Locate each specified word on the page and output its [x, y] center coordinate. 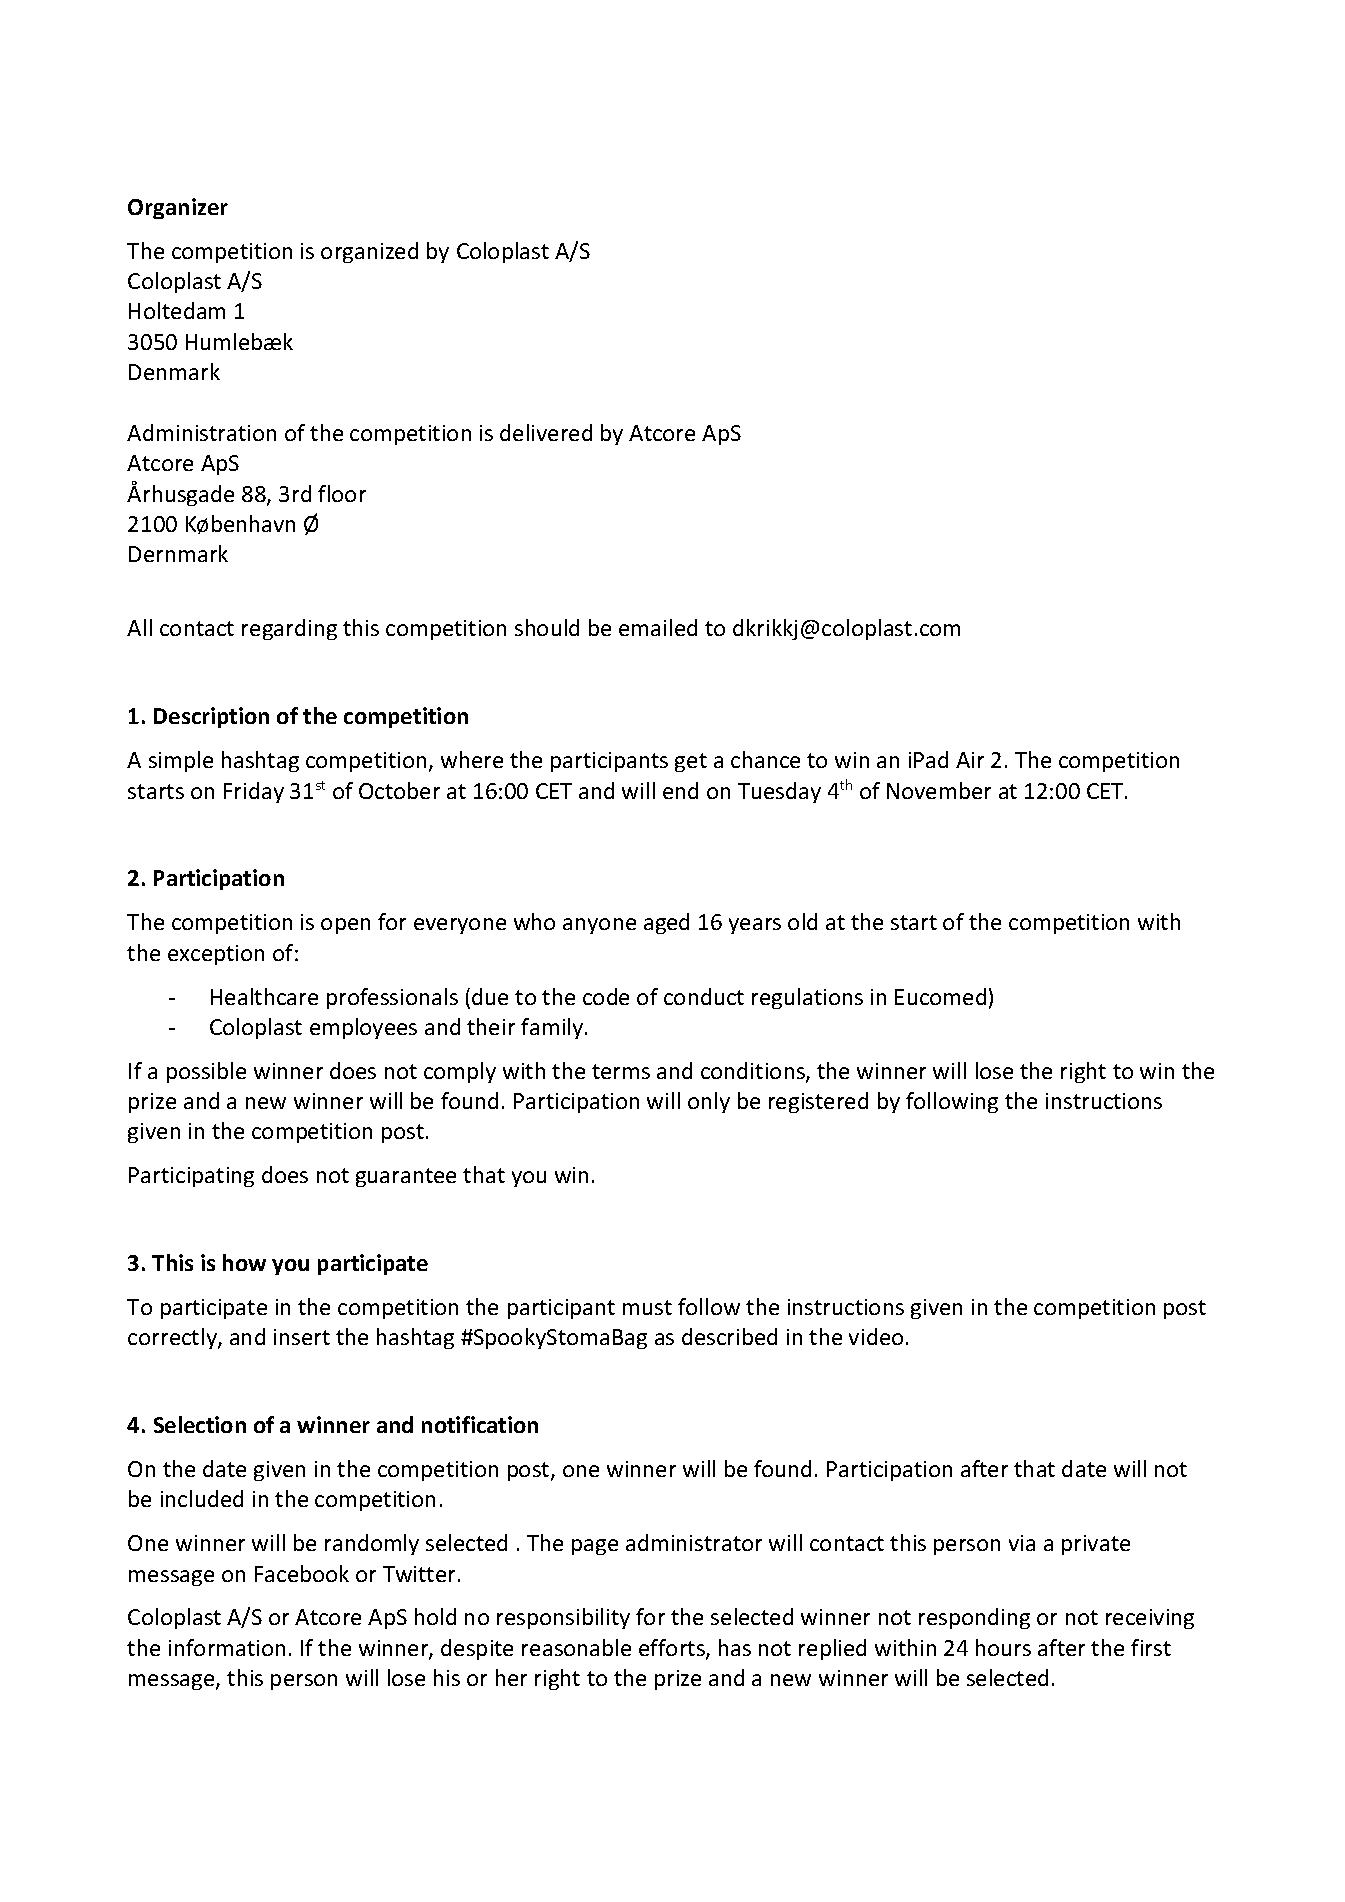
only [709, 1102]
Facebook [302, 1573]
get [691, 762]
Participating [191, 1177]
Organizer [178, 208]
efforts [673, 1649]
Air [970, 760]
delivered [546, 432]
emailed [658, 627]
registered [818, 1102]
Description [211, 717]
